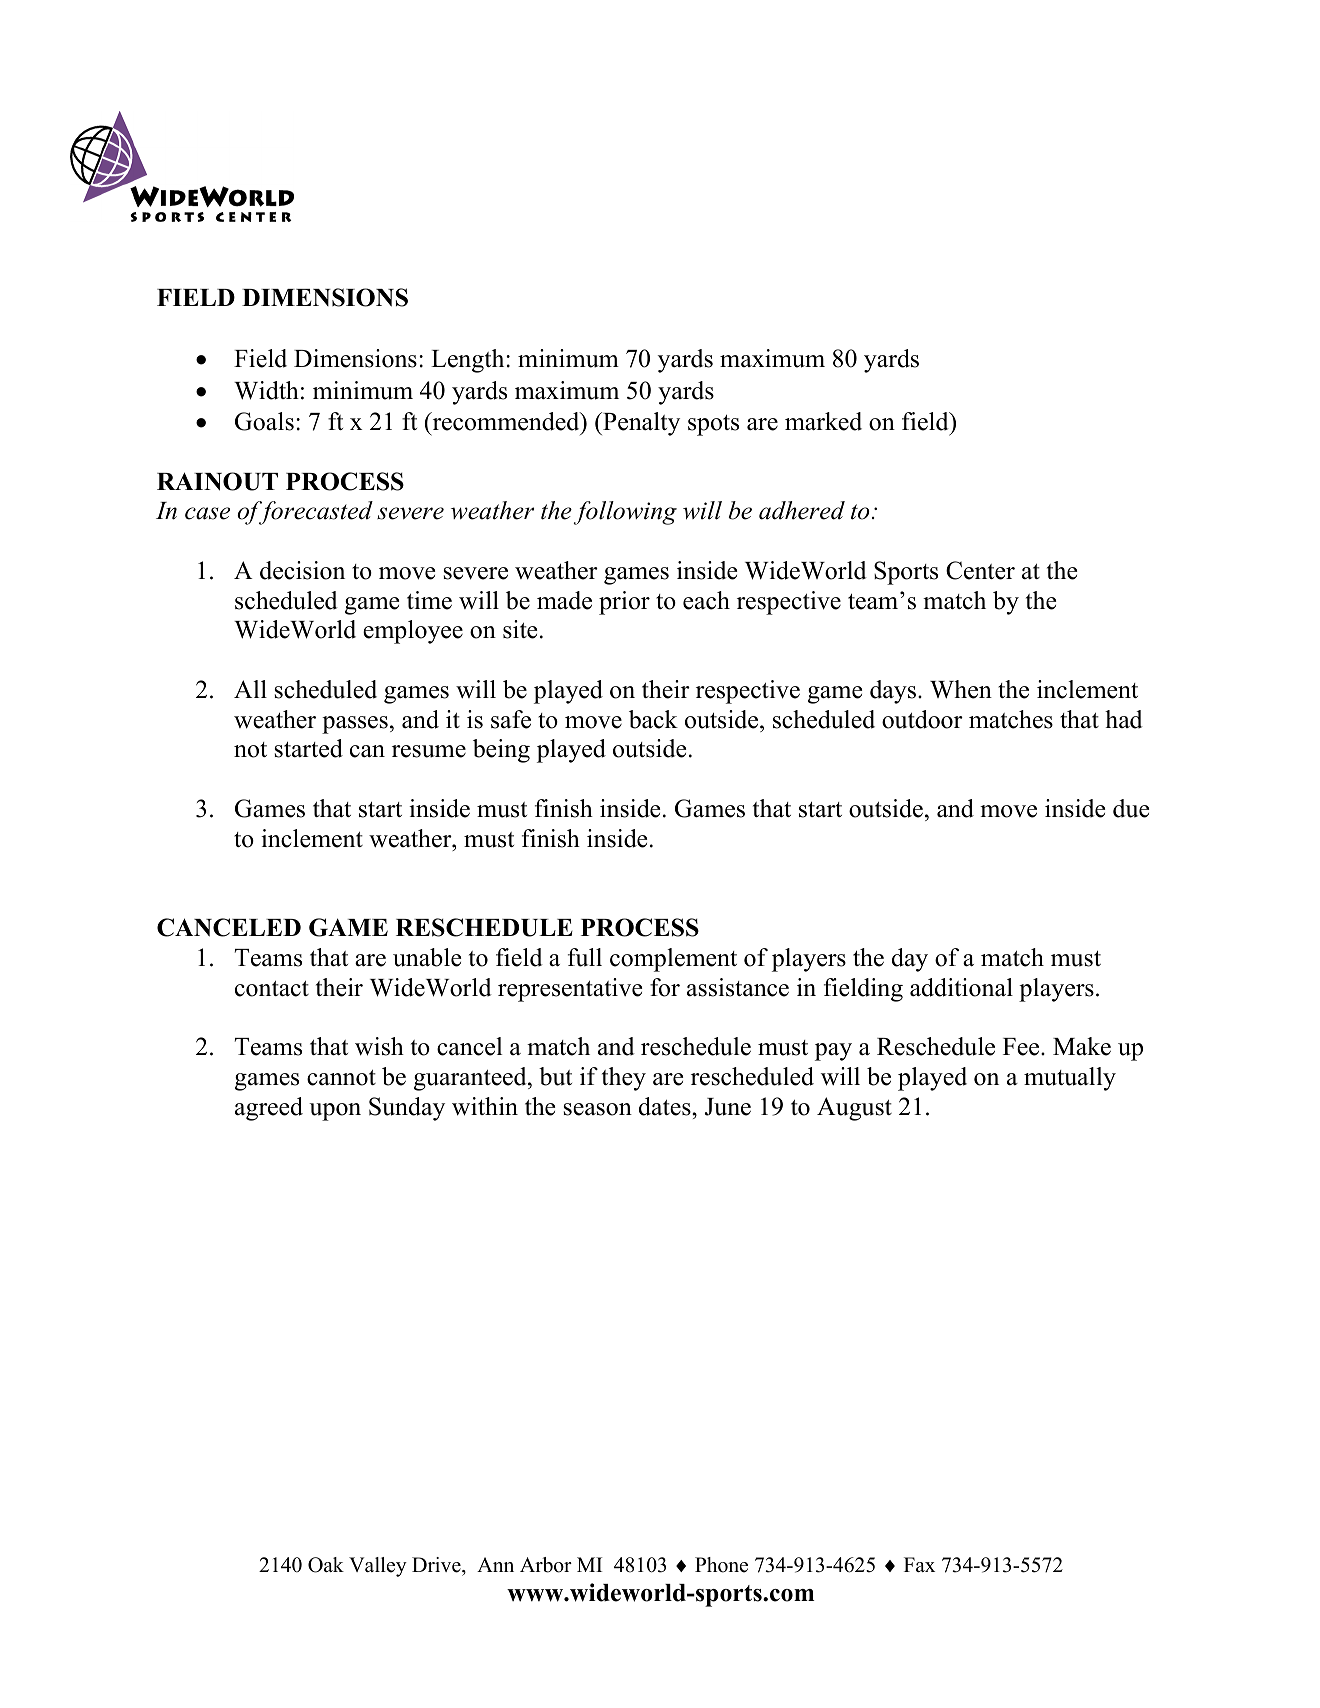  Describe the element at coordinates (266, 390) in the screenshot. I see `Width` at that location.
